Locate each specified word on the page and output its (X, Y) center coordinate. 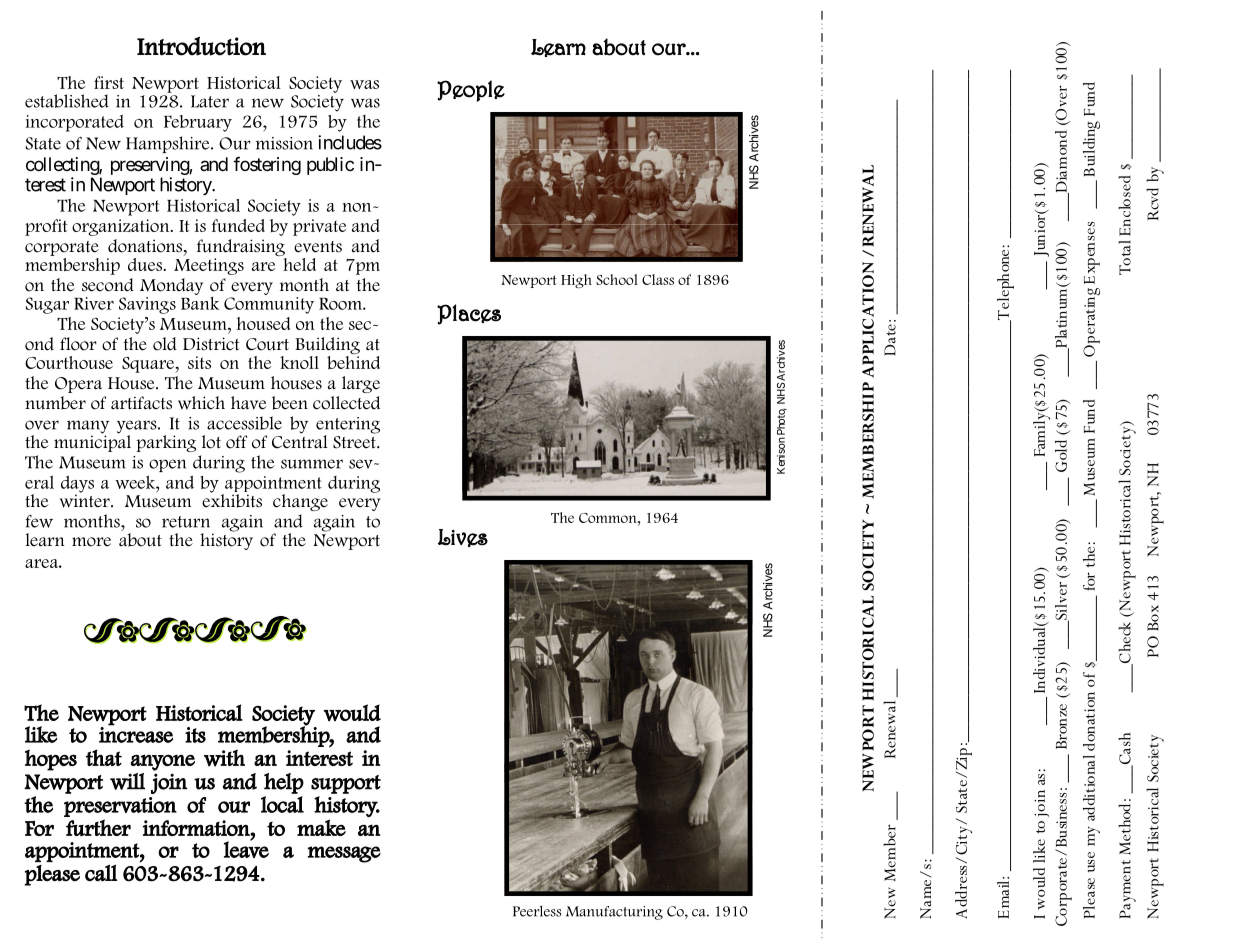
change (300, 502)
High (576, 281)
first (109, 82)
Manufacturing (614, 913)
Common (609, 518)
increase (136, 734)
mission (284, 143)
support (346, 784)
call (101, 873)
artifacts (141, 403)
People (471, 91)
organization (122, 227)
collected (346, 403)
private (319, 227)
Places (469, 314)
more (91, 542)
